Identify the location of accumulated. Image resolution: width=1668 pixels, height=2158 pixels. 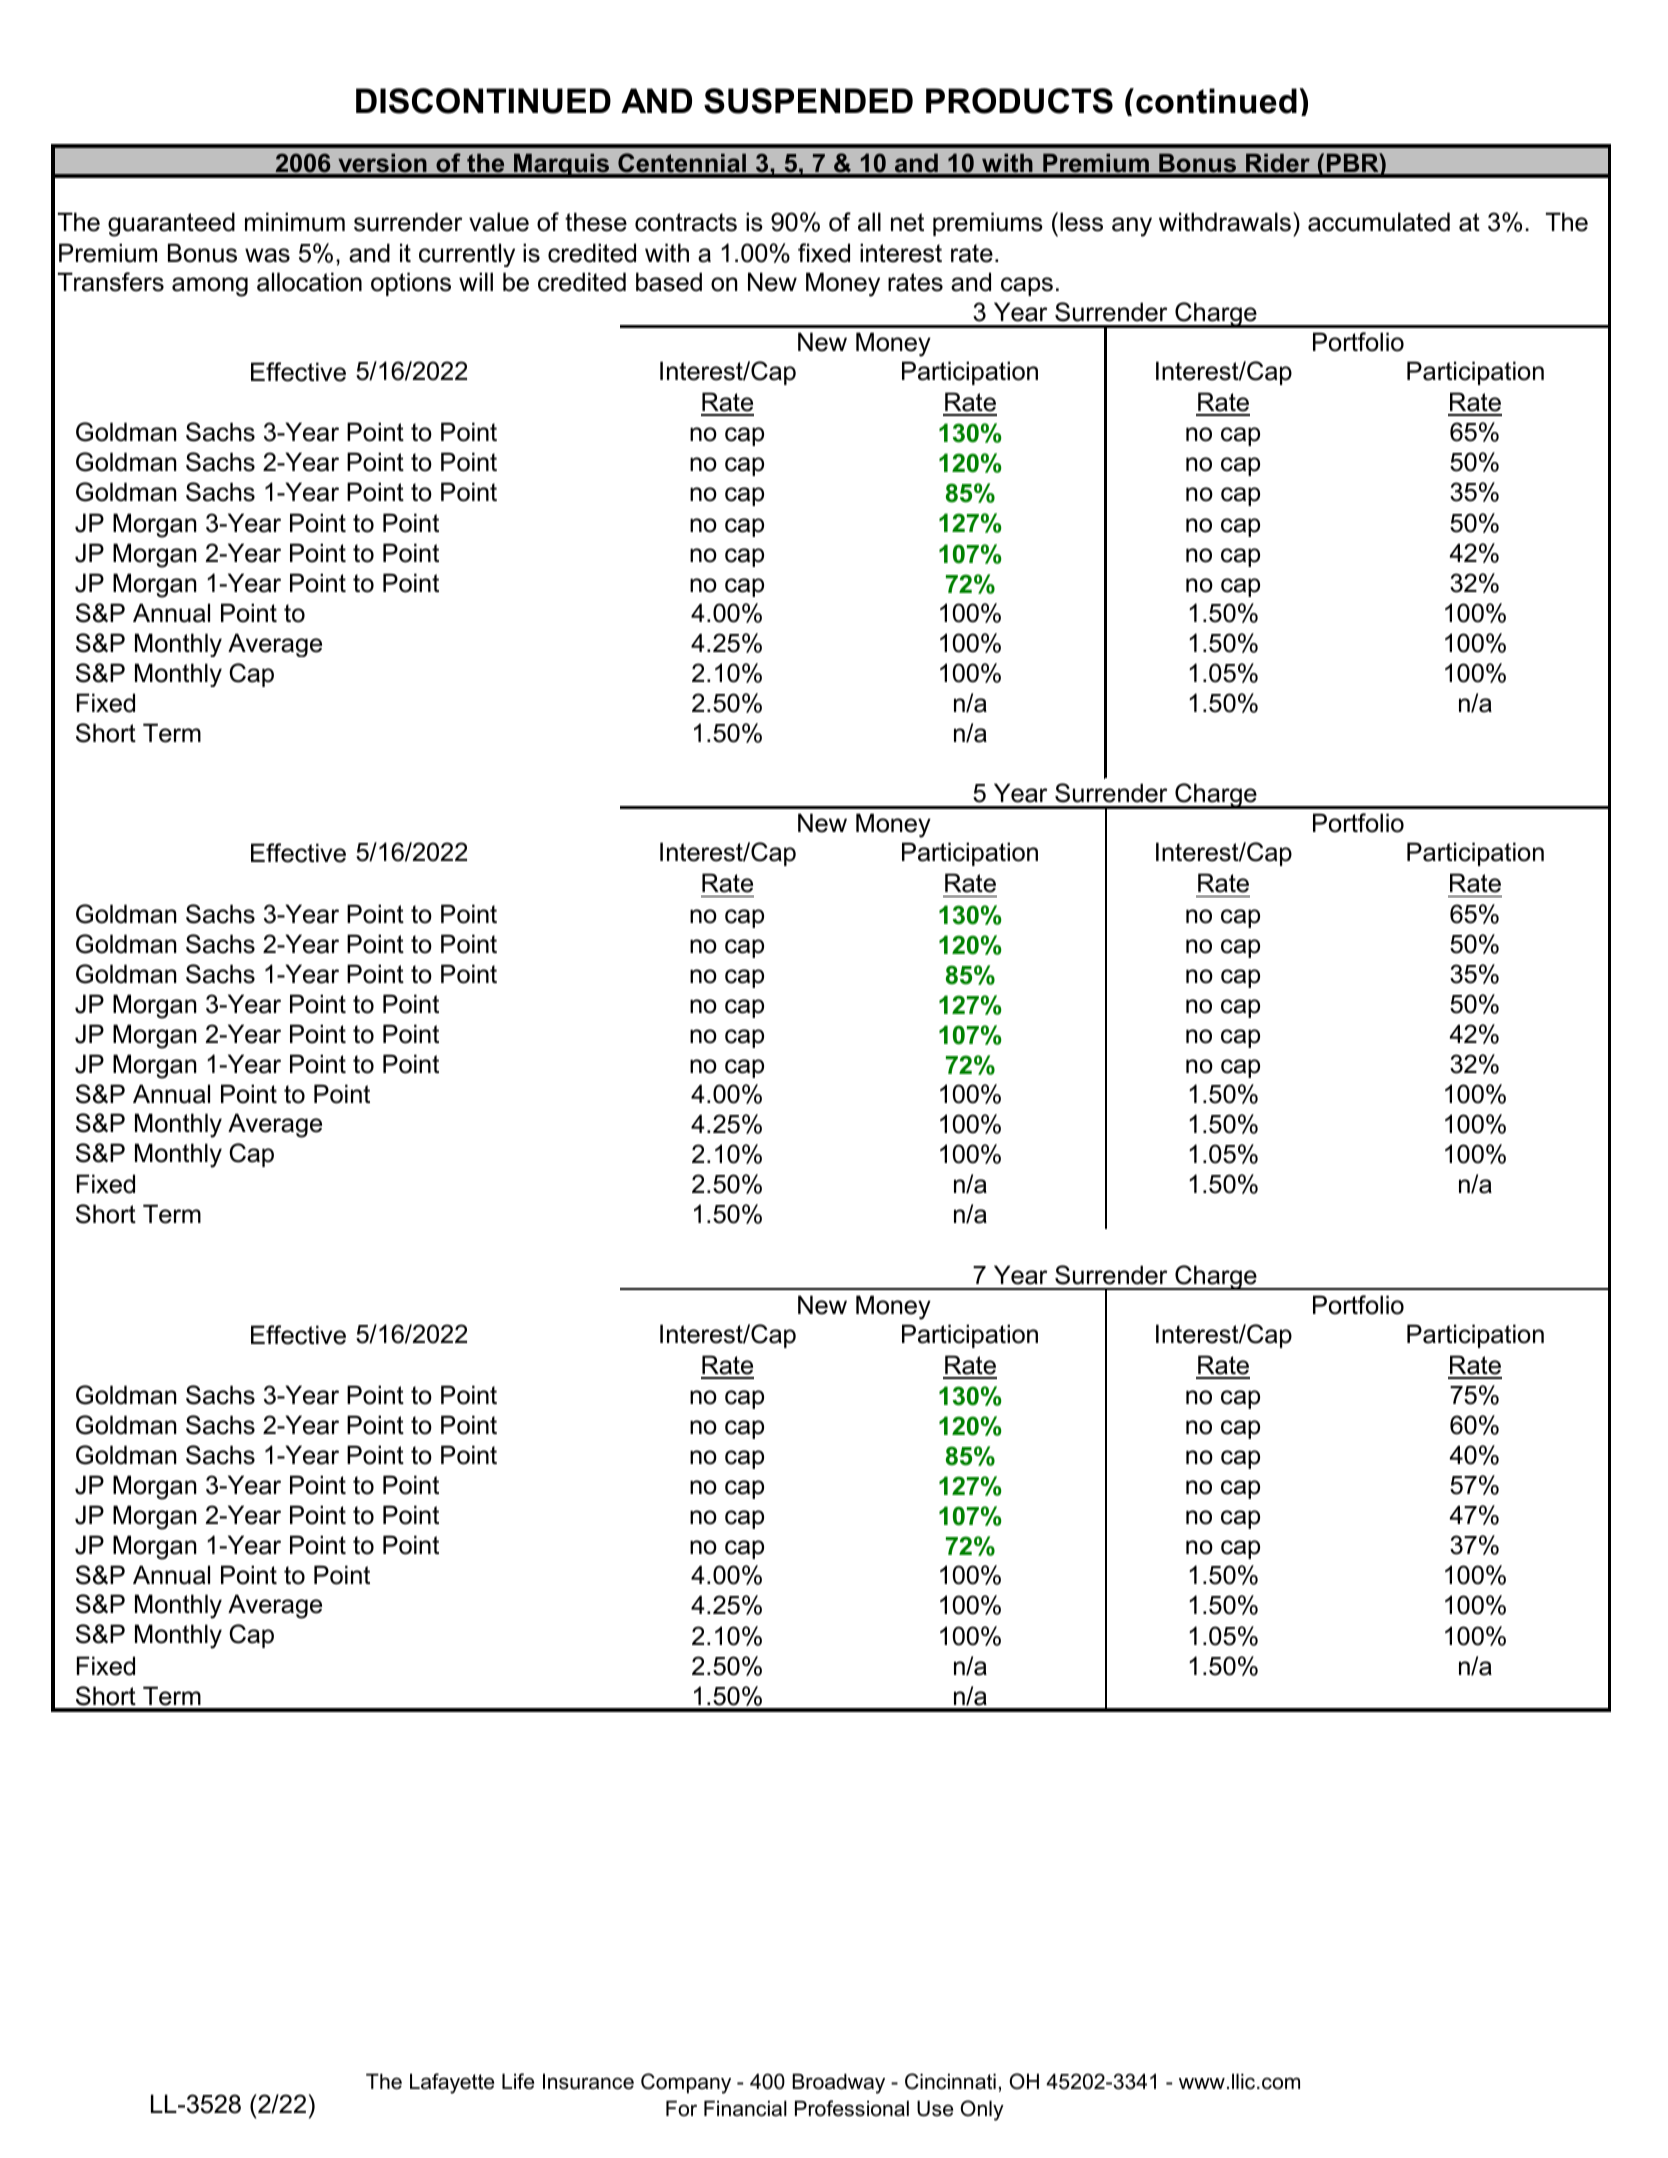
(1379, 222).
